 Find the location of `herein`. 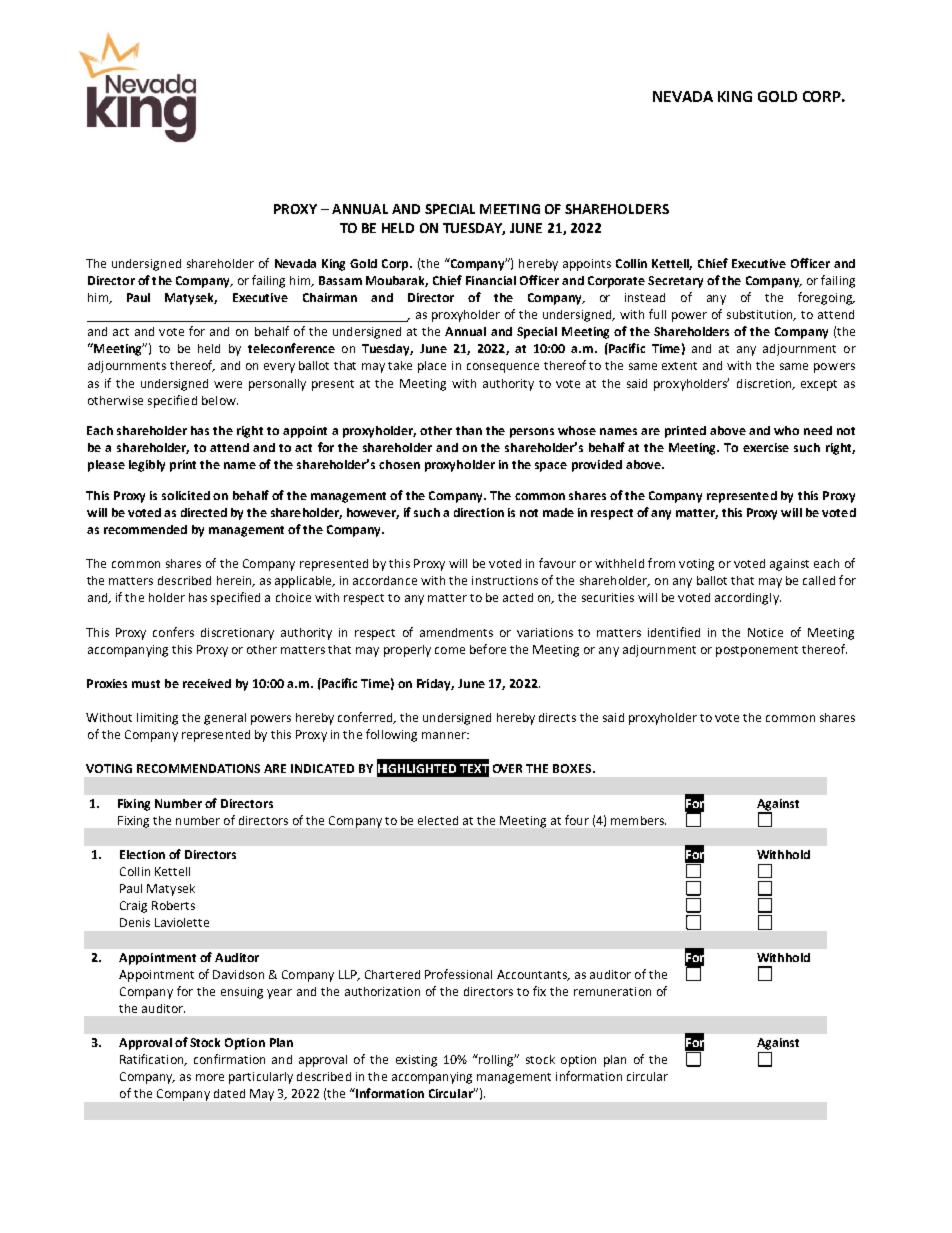

herein is located at coordinates (235, 581).
